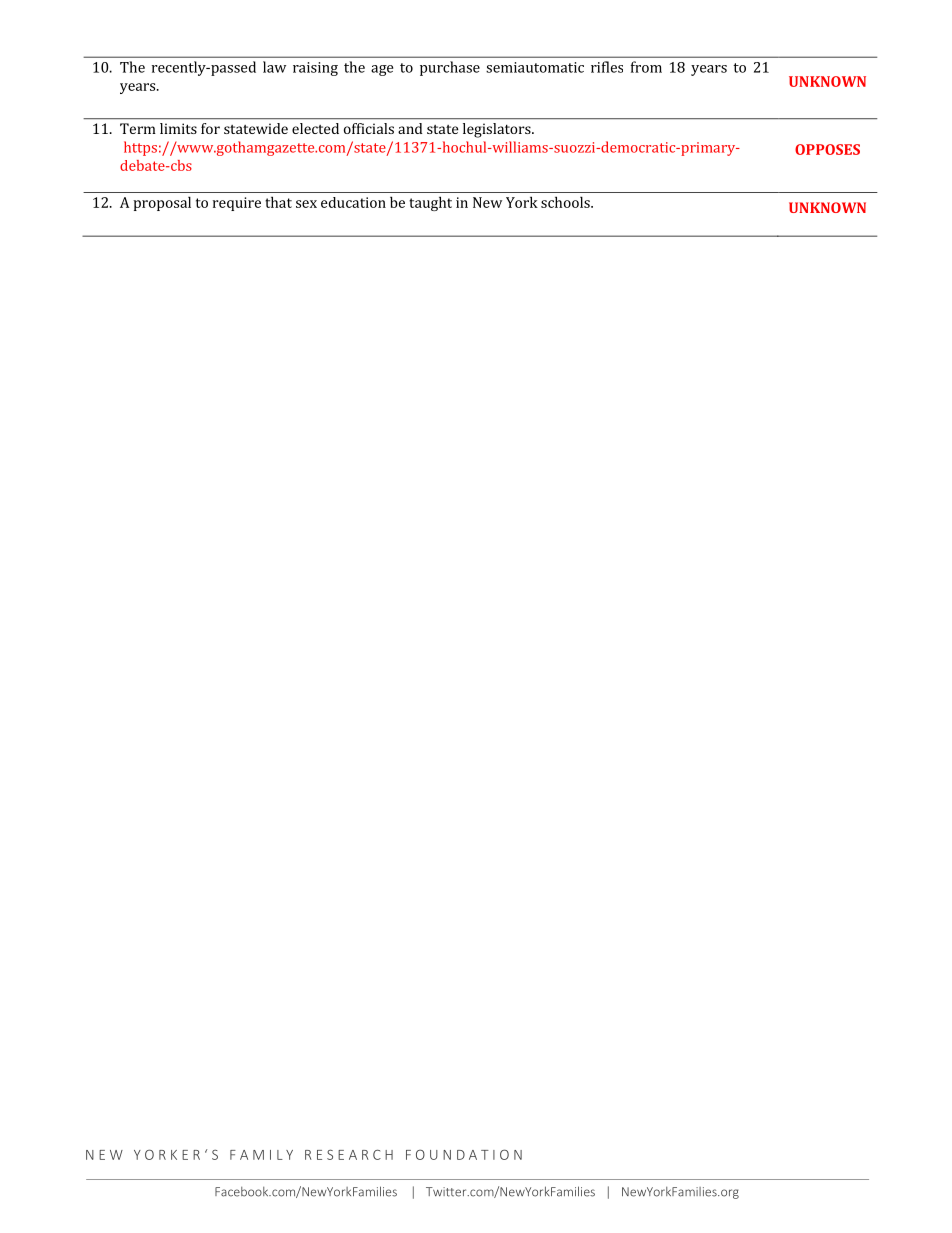  Describe the element at coordinates (278, 202) in the screenshot. I see `that` at that location.
